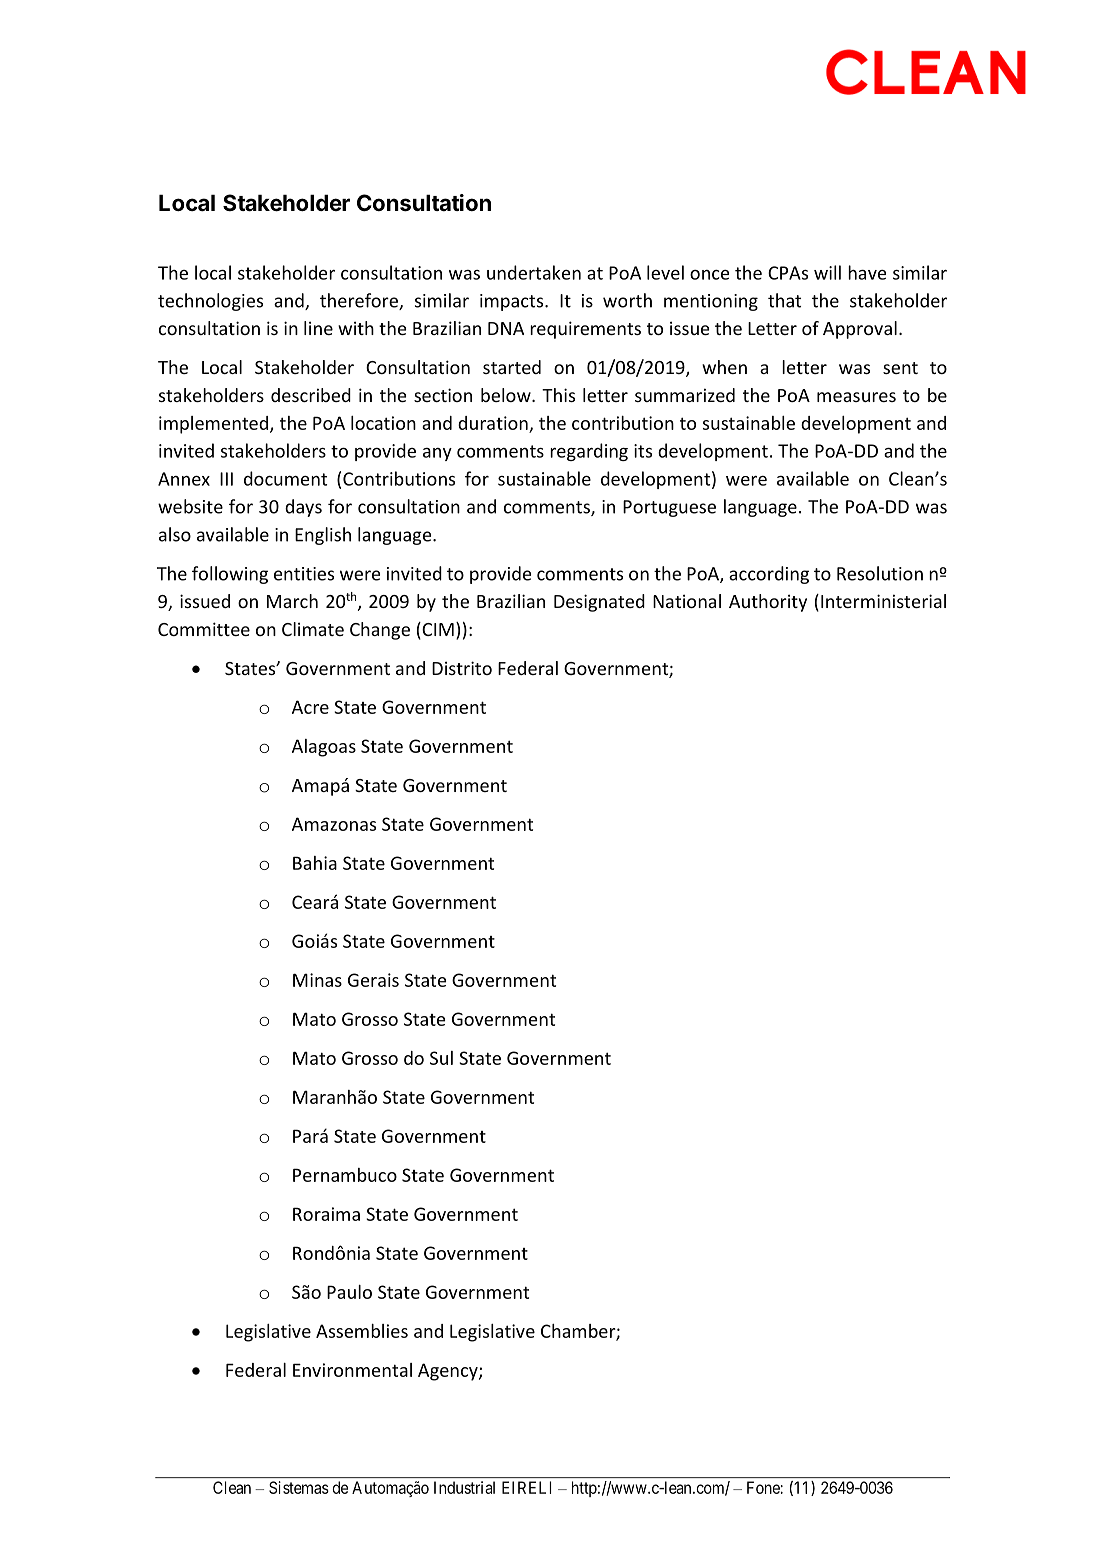  I want to click on impacts, so click(513, 302).
